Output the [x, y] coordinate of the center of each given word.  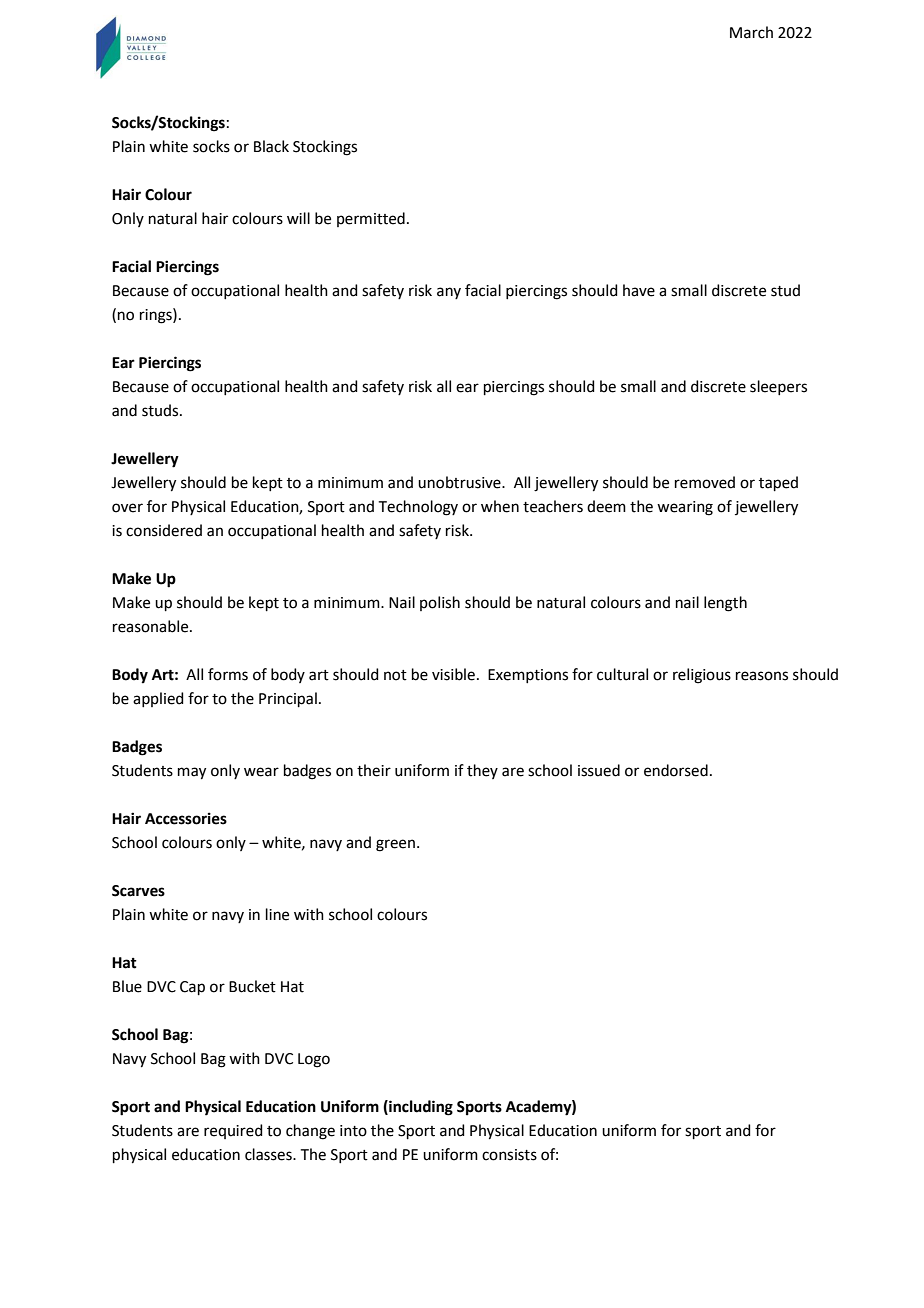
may [192, 773]
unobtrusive [460, 482]
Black [271, 146]
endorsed [676, 770]
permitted [371, 219]
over [127, 508]
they [482, 771]
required [233, 1131]
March [751, 32]
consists [509, 1155]
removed [705, 482]
